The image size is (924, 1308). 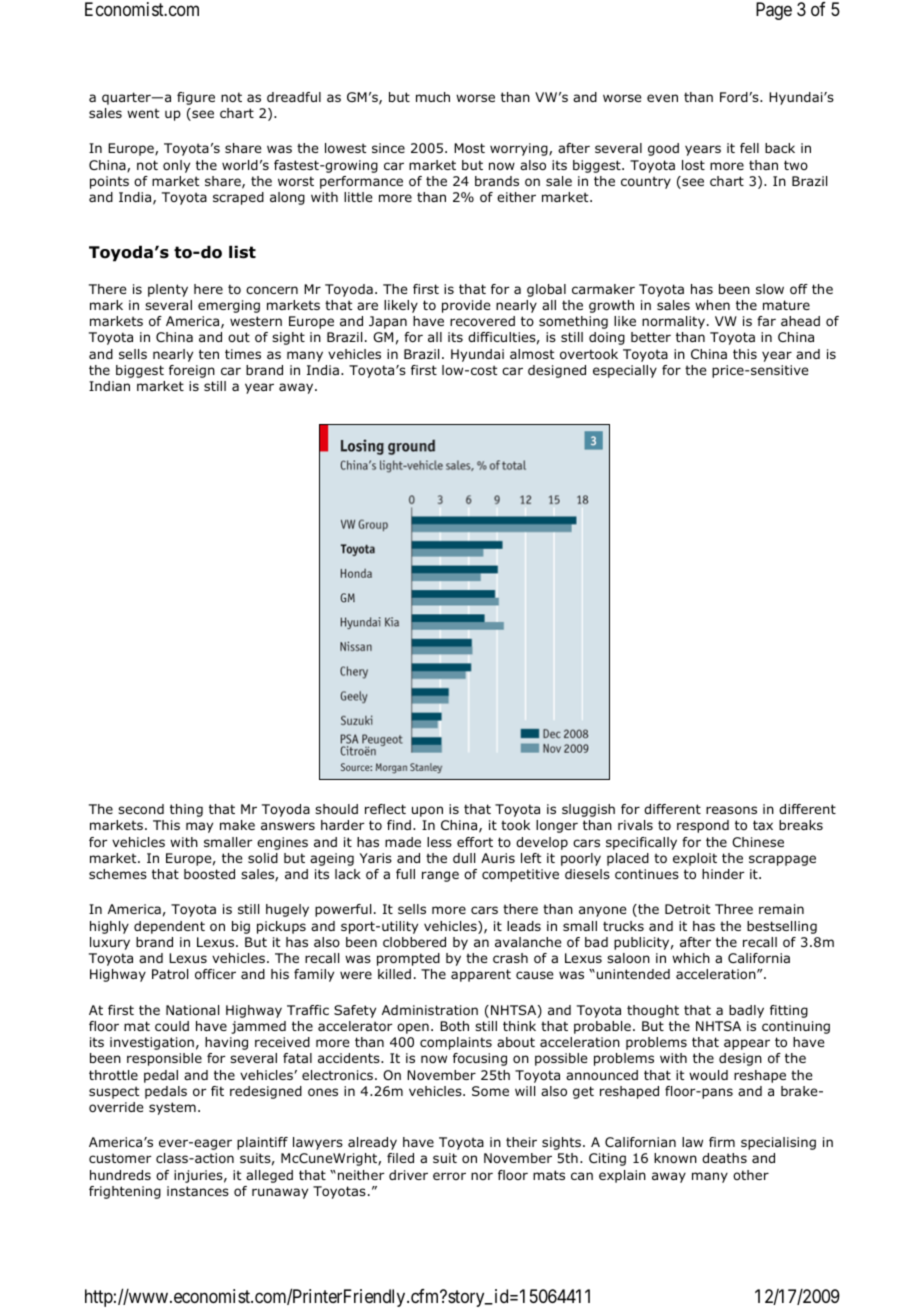 I want to click on instances, so click(x=198, y=1191).
